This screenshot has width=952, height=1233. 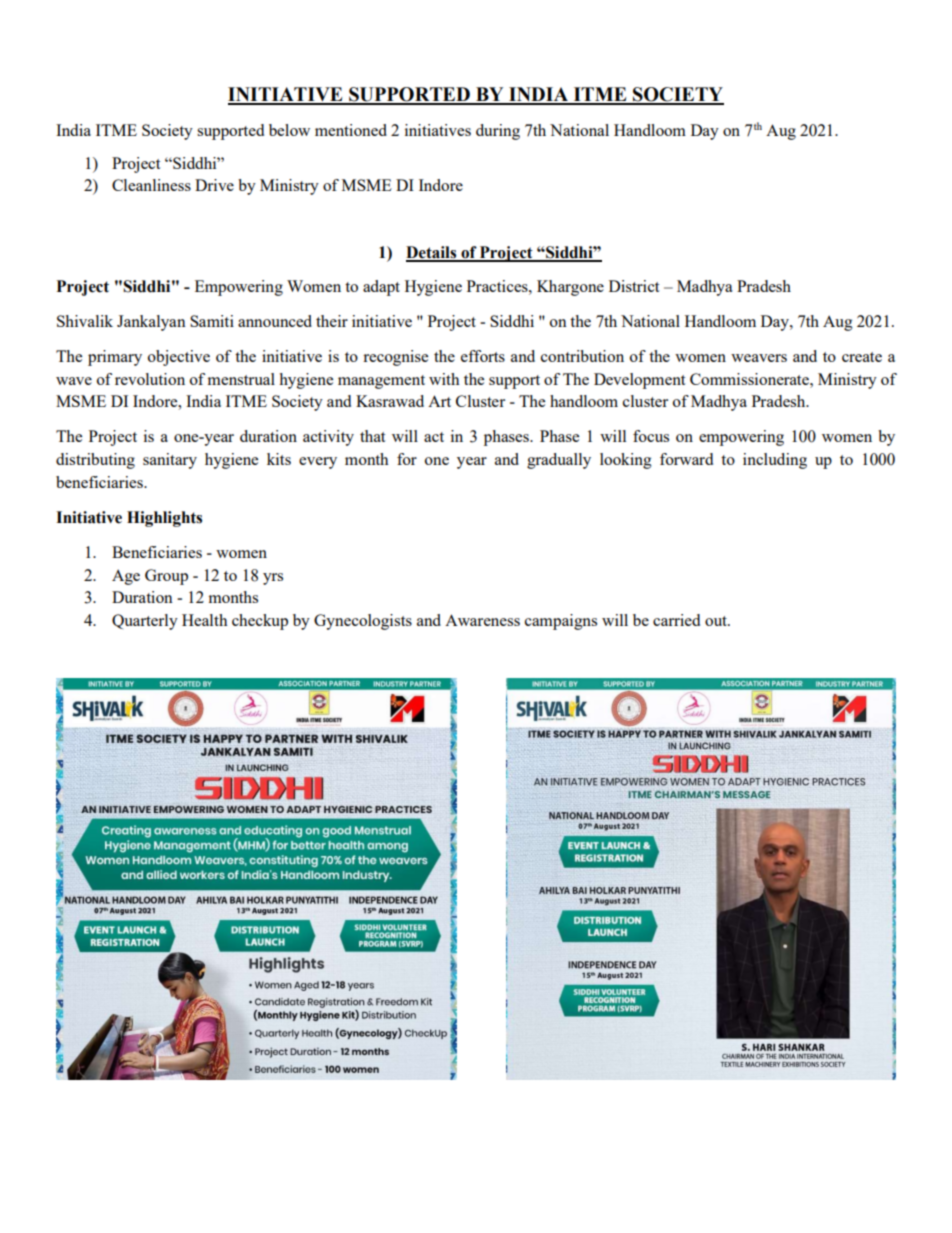 I want to click on Quarterly, so click(x=145, y=622).
